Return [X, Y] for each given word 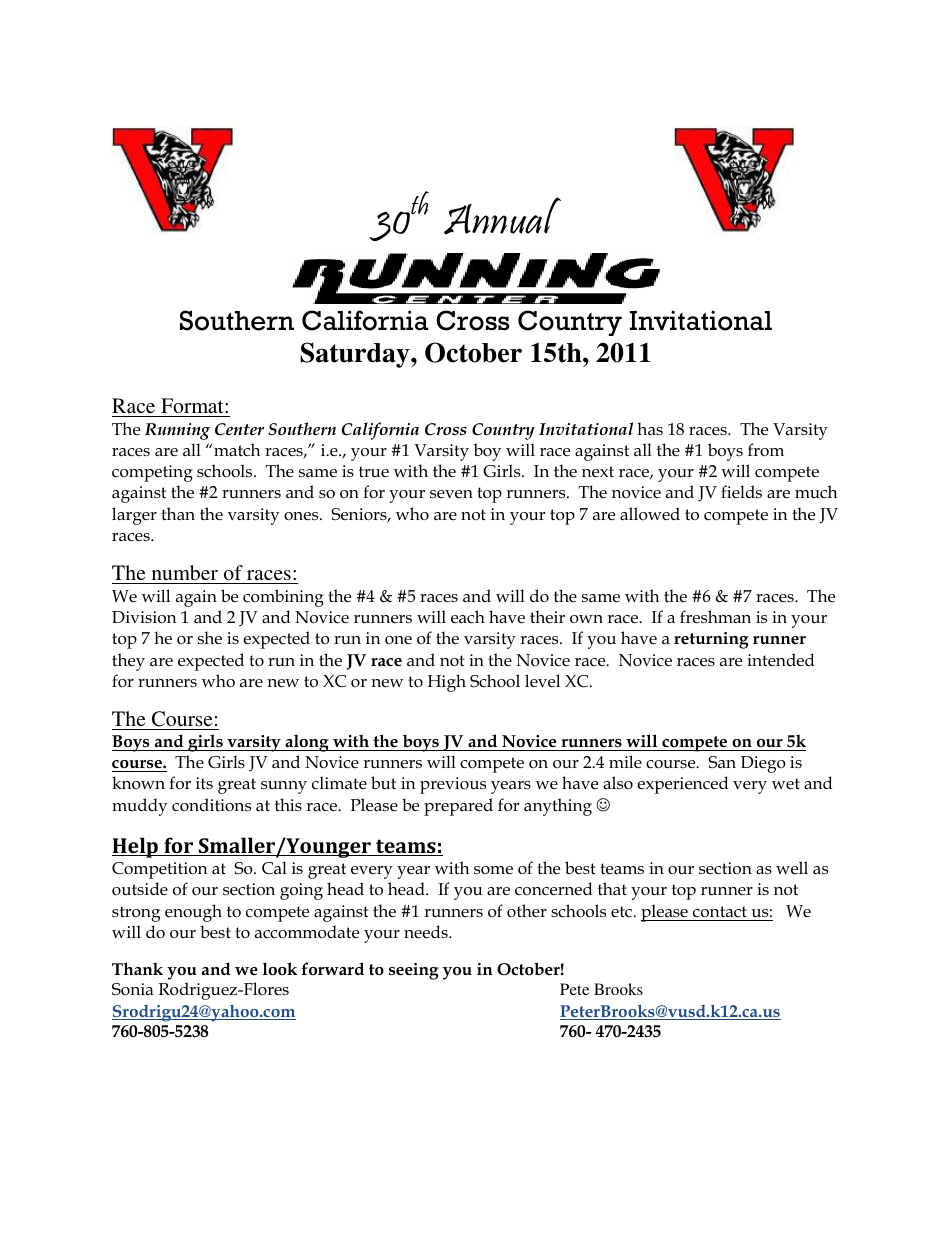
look [280, 969]
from [766, 450]
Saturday [356, 355]
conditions [211, 805]
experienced [683, 785]
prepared [458, 807]
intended [781, 660]
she [210, 638]
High [446, 683]
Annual [502, 216]
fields [741, 491]
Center [239, 429]
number [185, 572]
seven [451, 494]
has [650, 428]
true [374, 472]
